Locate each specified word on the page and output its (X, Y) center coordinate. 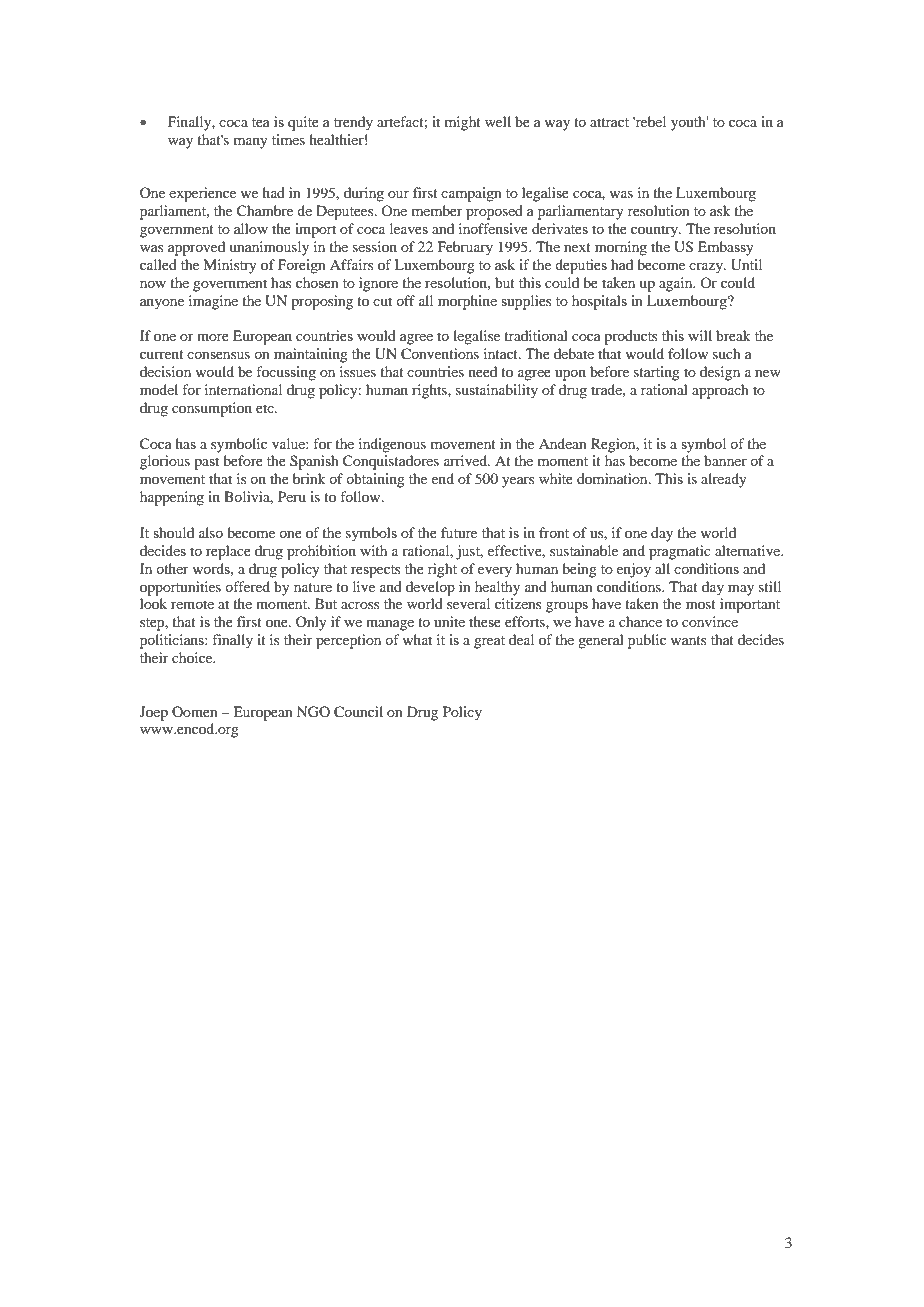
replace (228, 552)
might (463, 123)
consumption (212, 409)
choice (193, 657)
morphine (467, 302)
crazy (707, 268)
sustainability (497, 391)
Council (358, 712)
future (459, 532)
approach (720, 391)
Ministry (230, 266)
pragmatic (680, 552)
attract (609, 122)
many (251, 143)
